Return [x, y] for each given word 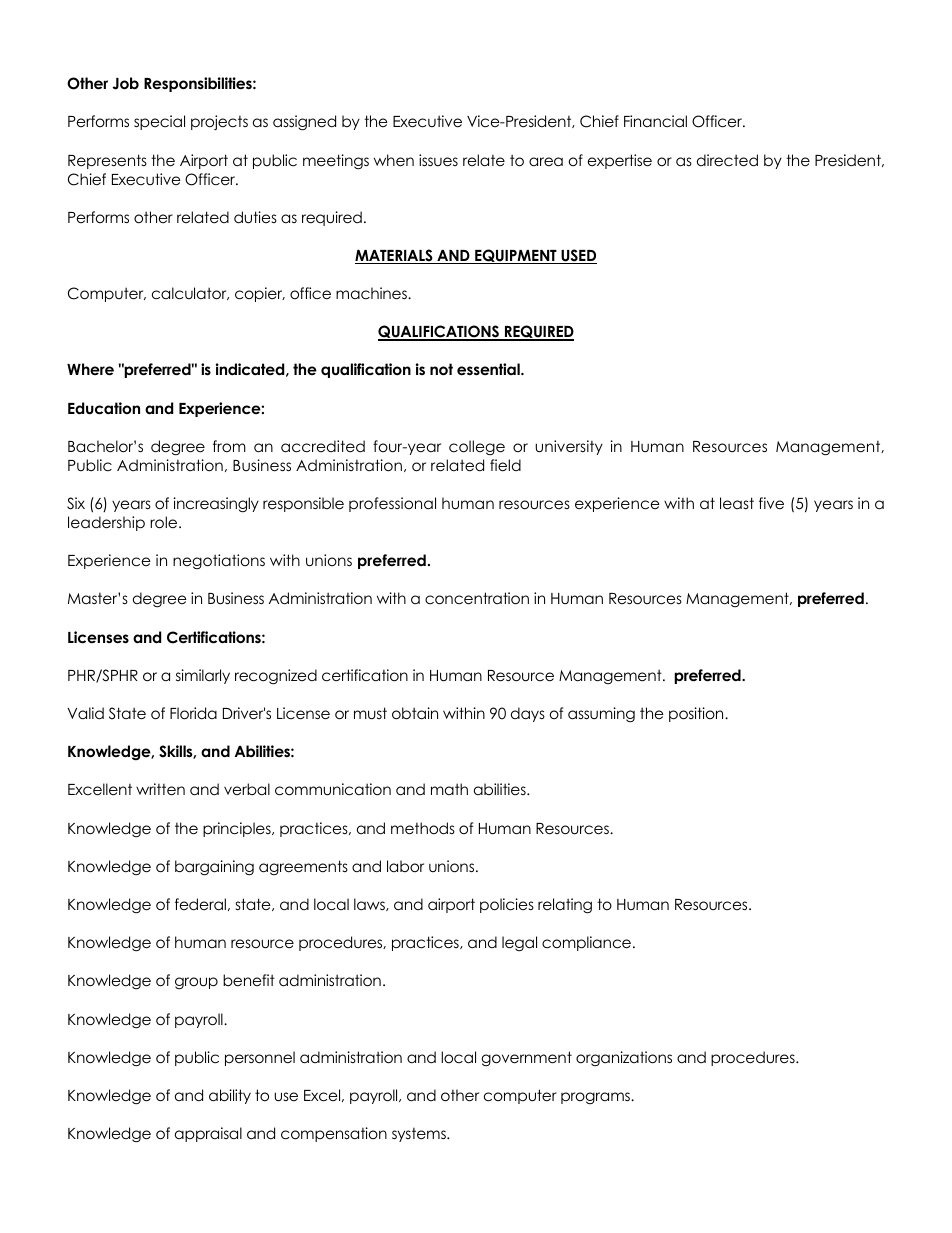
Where [90, 369]
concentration [477, 598]
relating [565, 906]
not [441, 369]
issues [438, 160]
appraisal [208, 1134]
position [697, 714]
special [159, 122]
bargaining [214, 868]
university [569, 447]
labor [405, 866]
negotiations [219, 561]
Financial [655, 121]
